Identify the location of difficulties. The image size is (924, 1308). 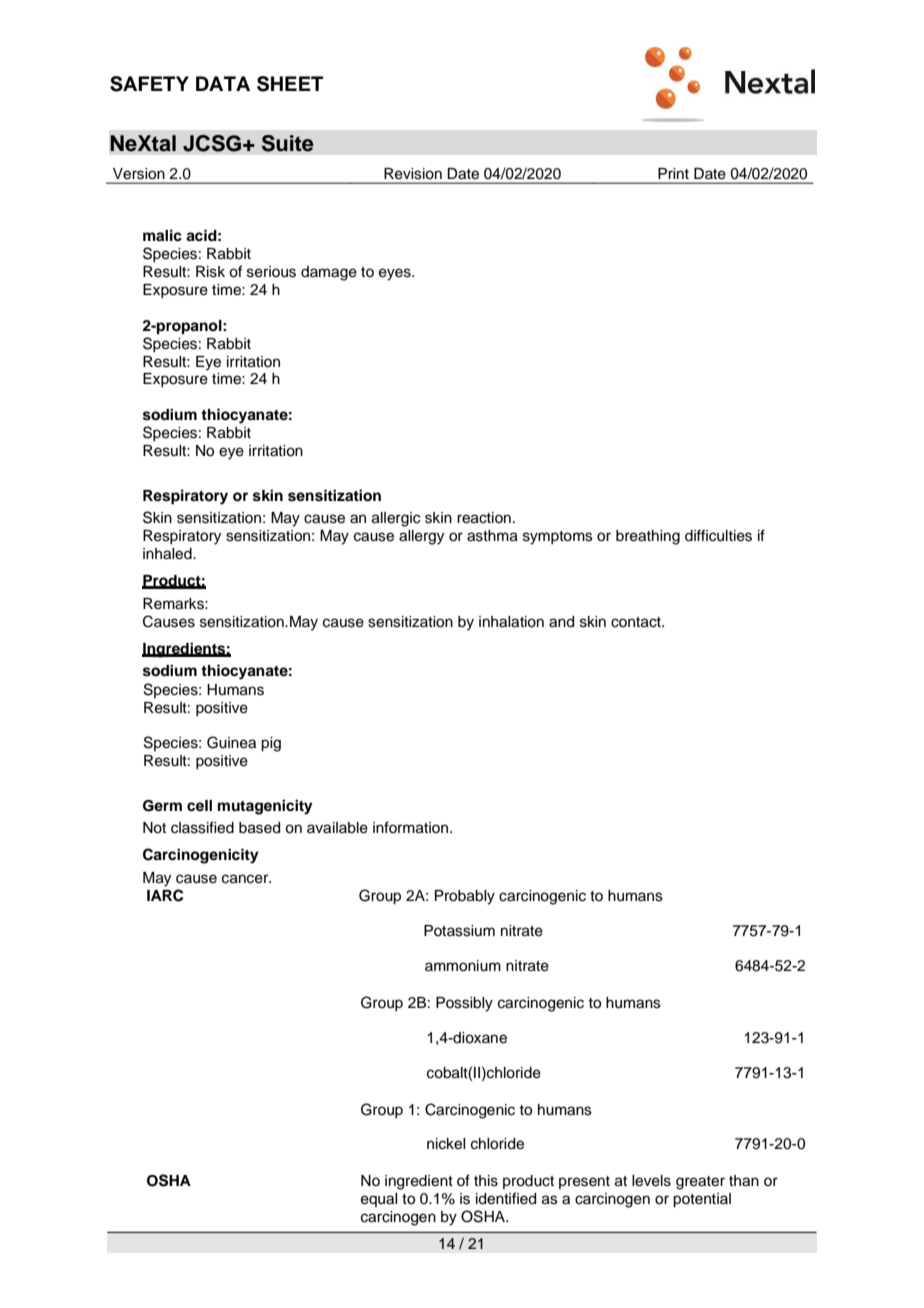
(718, 535).
